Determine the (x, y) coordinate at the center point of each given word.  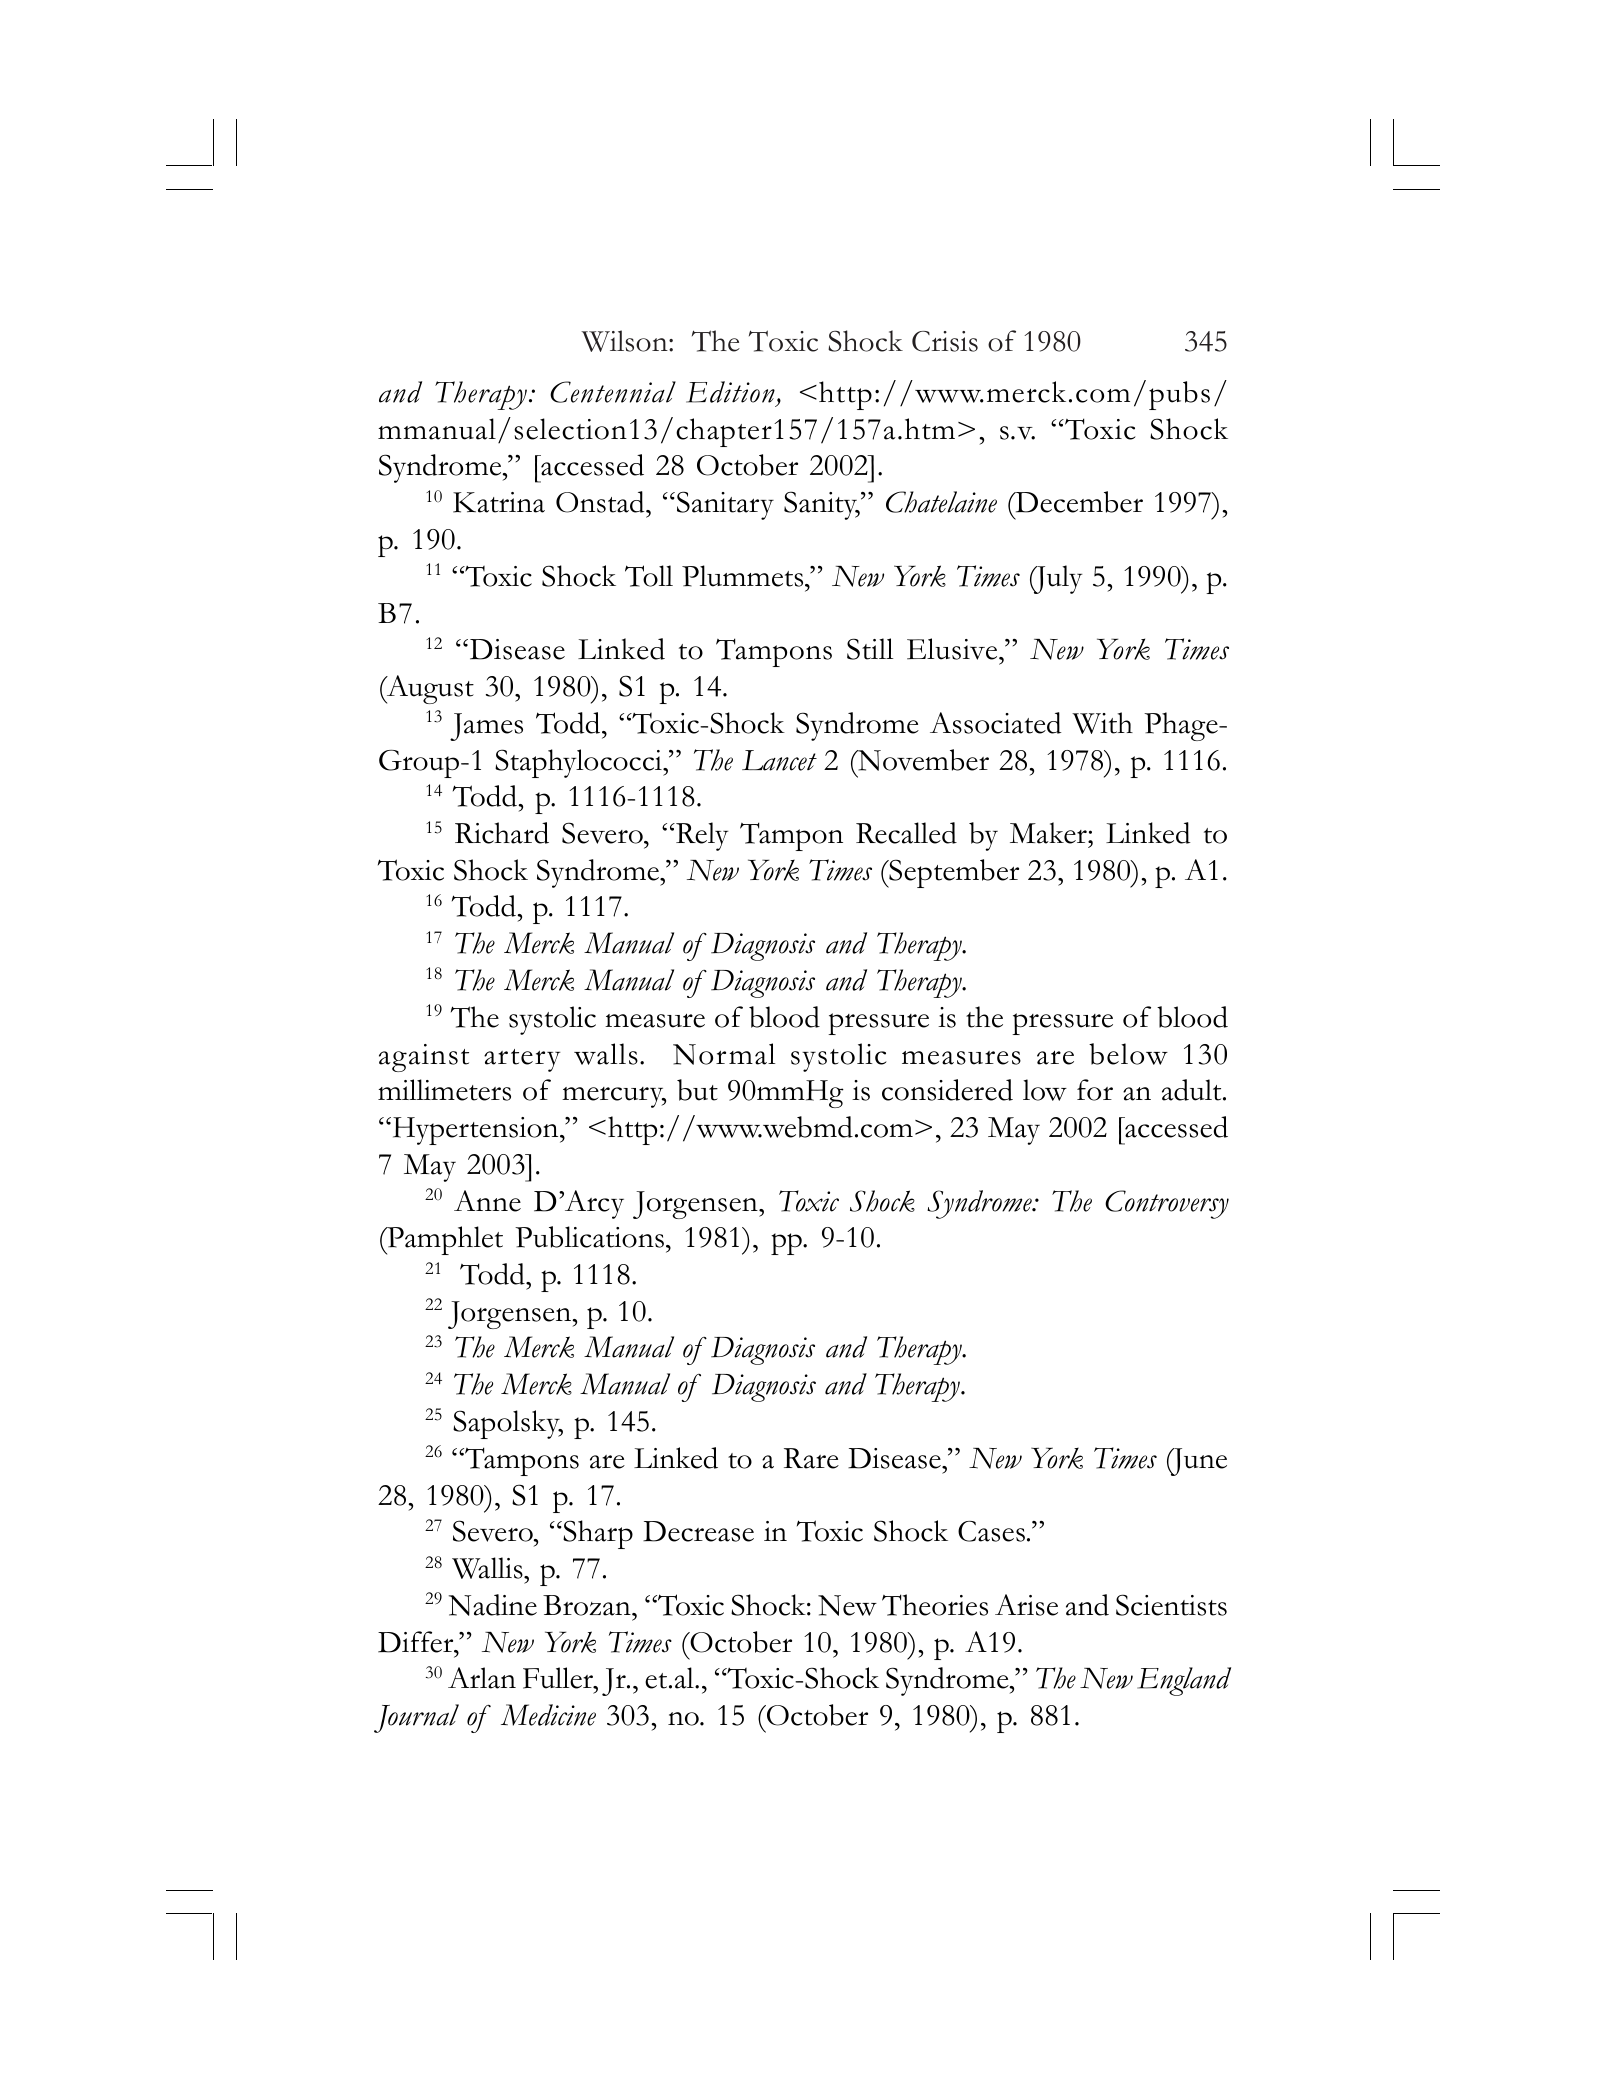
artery (522, 1060)
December (1078, 502)
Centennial (613, 392)
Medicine (548, 1715)
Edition (731, 393)
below (1128, 1054)
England (1184, 1681)
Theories (935, 1605)
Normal (724, 1054)
